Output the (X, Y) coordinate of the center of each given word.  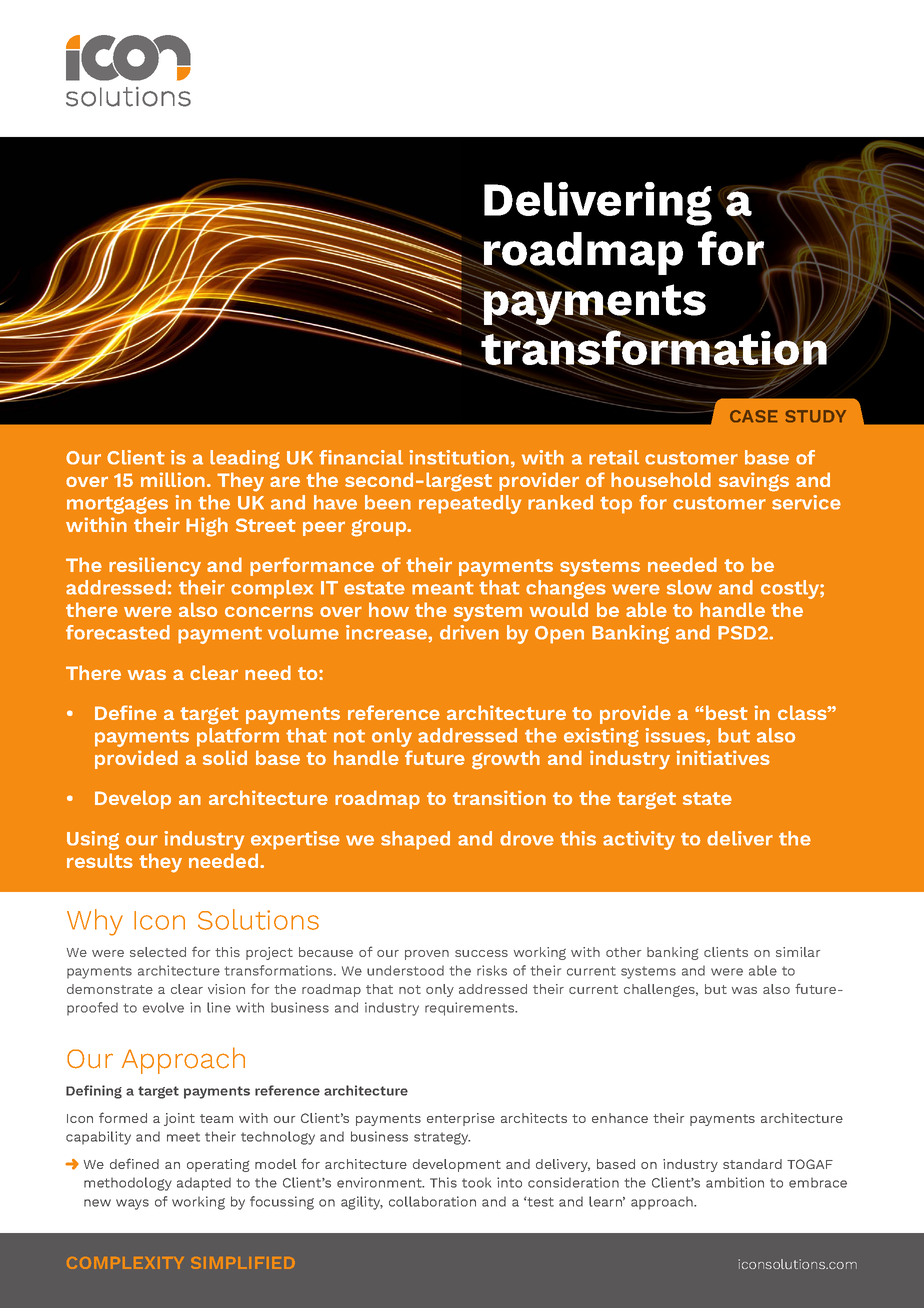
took (476, 1182)
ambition (735, 1182)
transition (499, 797)
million (174, 479)
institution (459, 457)
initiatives (723, 757)
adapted (204, 1184)
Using (93, 840)
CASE (754, 416)
